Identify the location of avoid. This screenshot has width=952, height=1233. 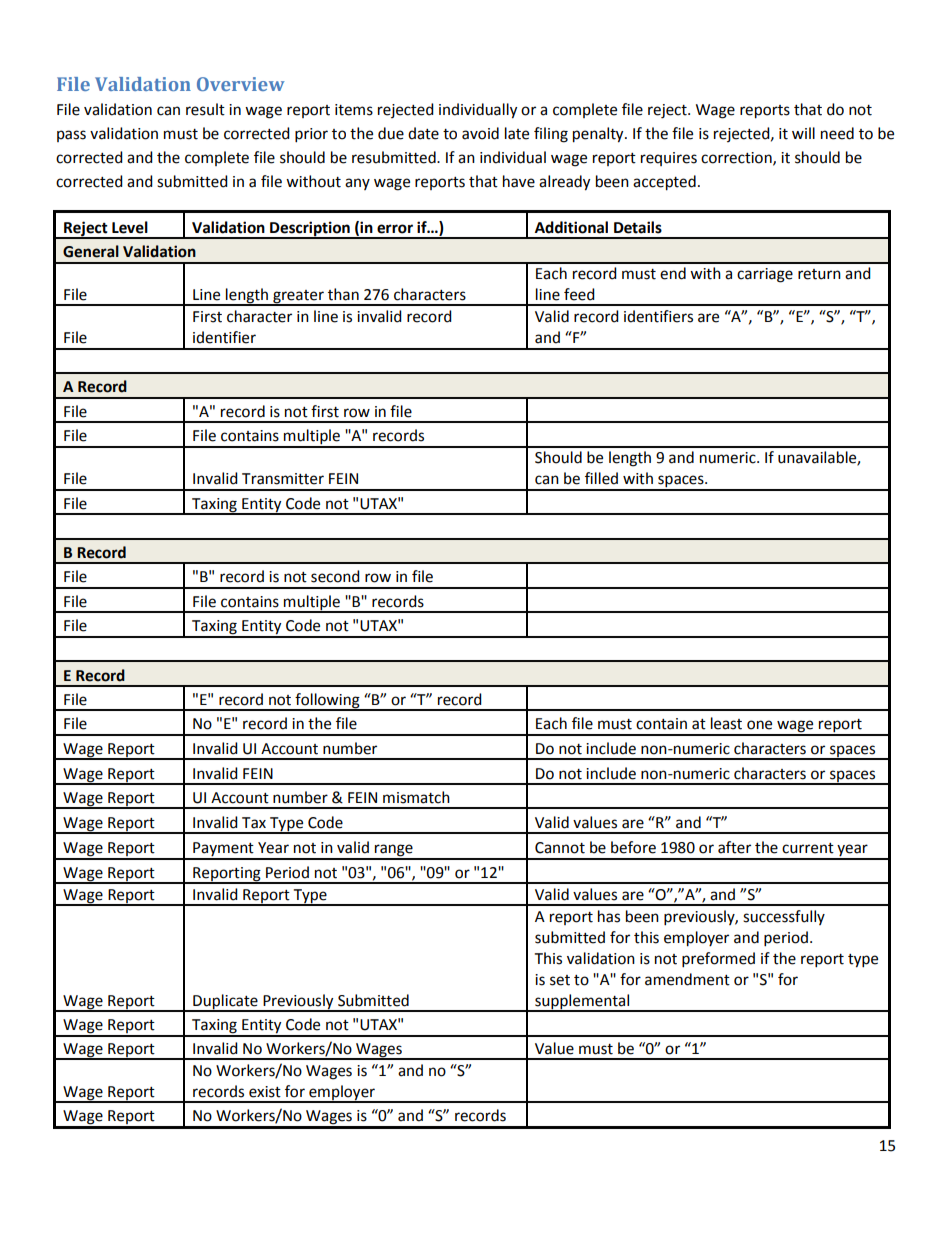
(480, 133).
